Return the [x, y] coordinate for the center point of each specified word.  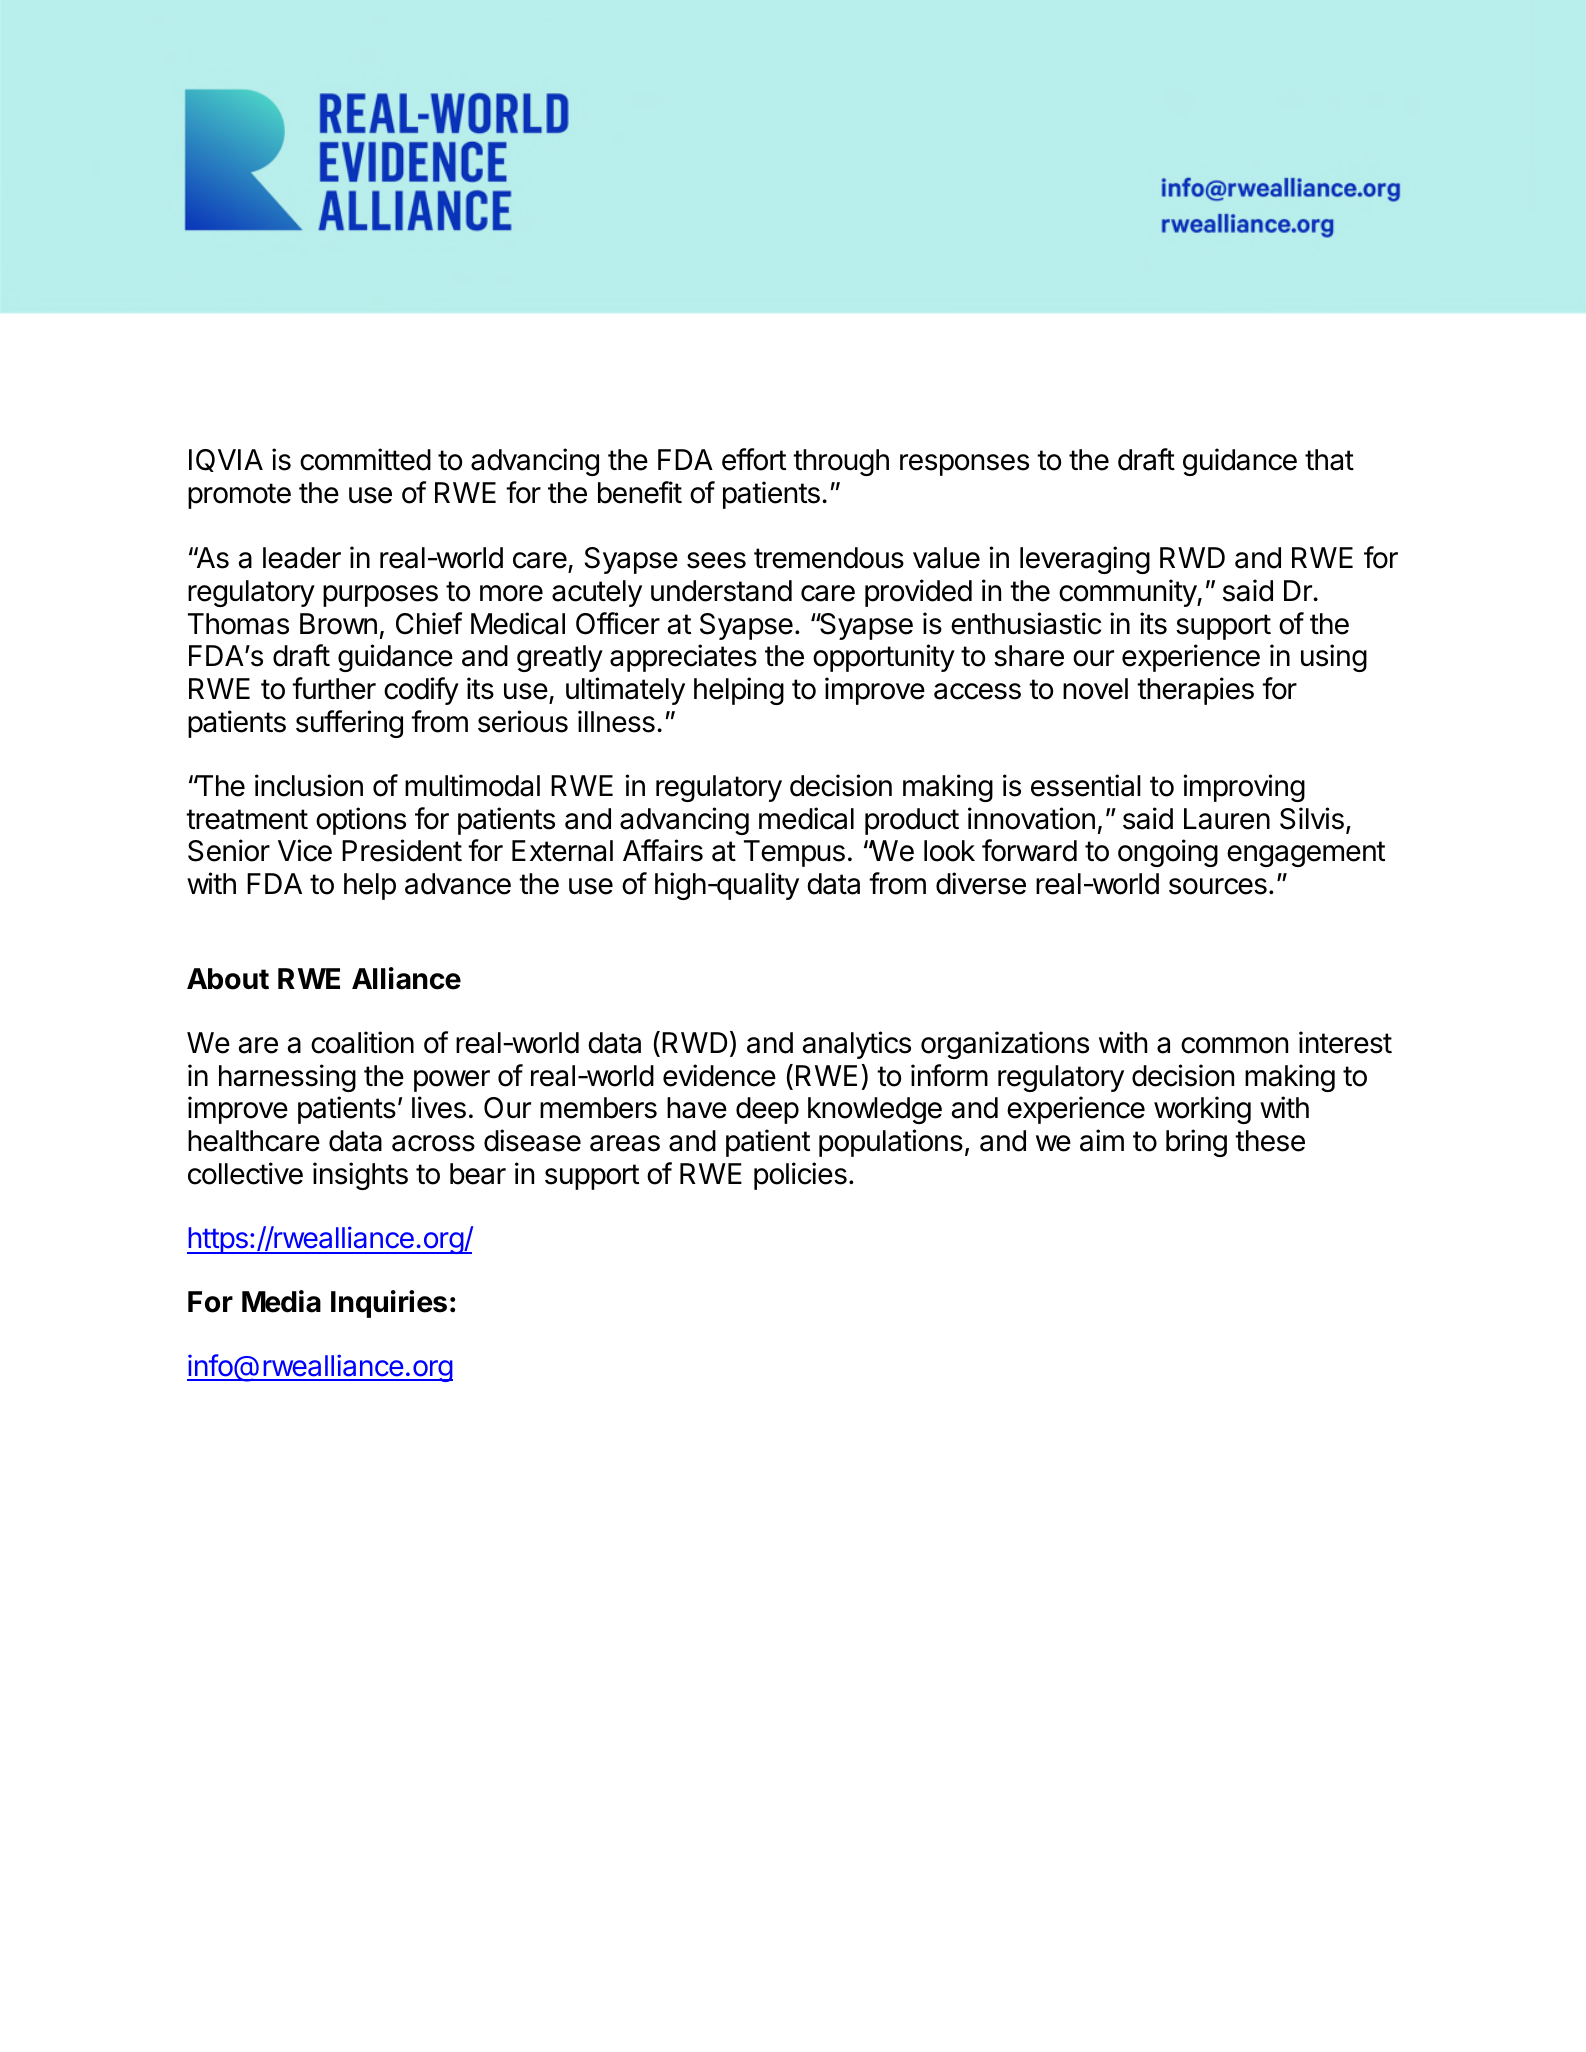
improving [1244, 788]
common [1234, 1045]
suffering [349, 724]
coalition [362, 1042]
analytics [856, 1045]
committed [365, 459]
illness [616, 721]
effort [754, 459]
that [1329, 460]
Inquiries [389, 1304]
